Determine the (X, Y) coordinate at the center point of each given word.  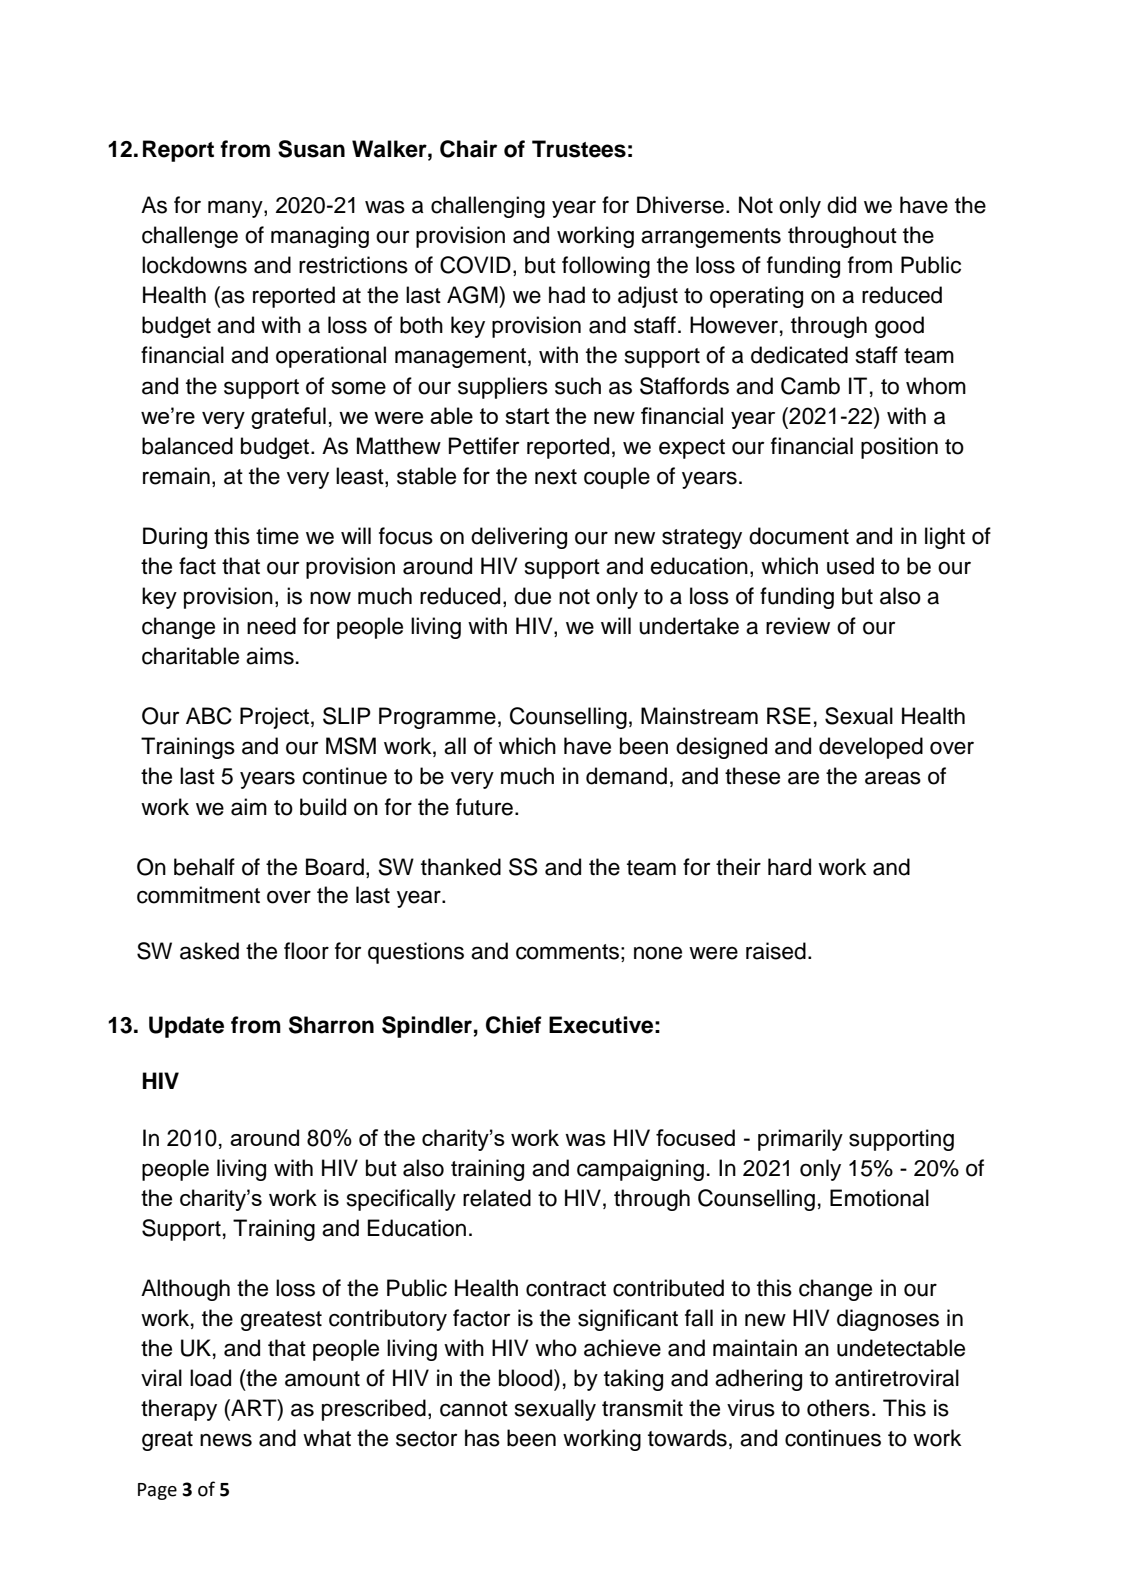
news (226, 1440)
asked (209, 951)
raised (776, 951)
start (527, 416)
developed (871, 748)
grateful (288, 418)
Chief (514, 1025)
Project (274, 718)
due (532, 596)
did (841, 205)
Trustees (579, 149)
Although (185, 1290)
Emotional (879, 1198)
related (497, 1198)
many (236, 209)
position (899, 448)
